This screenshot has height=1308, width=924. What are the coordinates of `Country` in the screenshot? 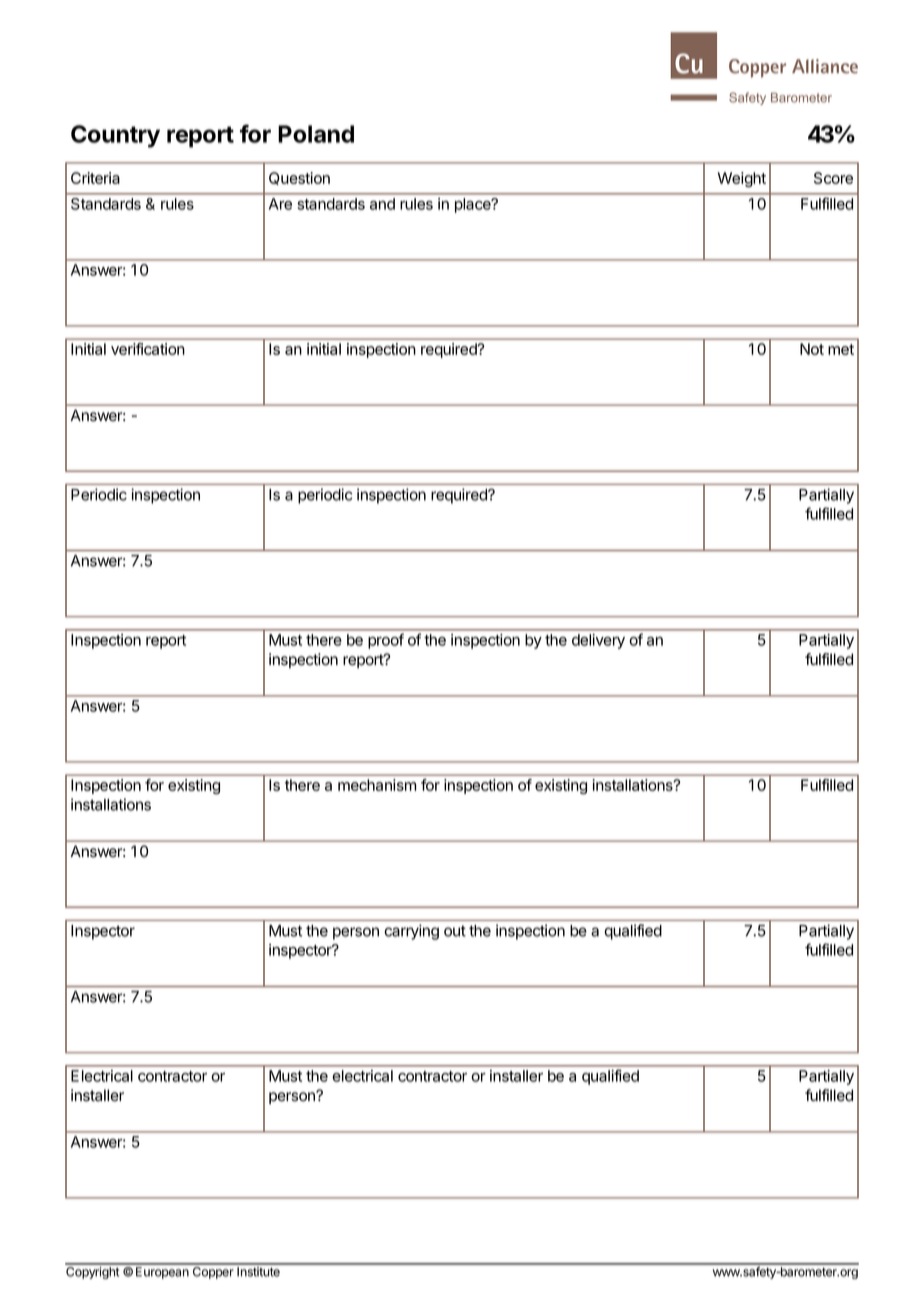 It's located at (115, 136).
